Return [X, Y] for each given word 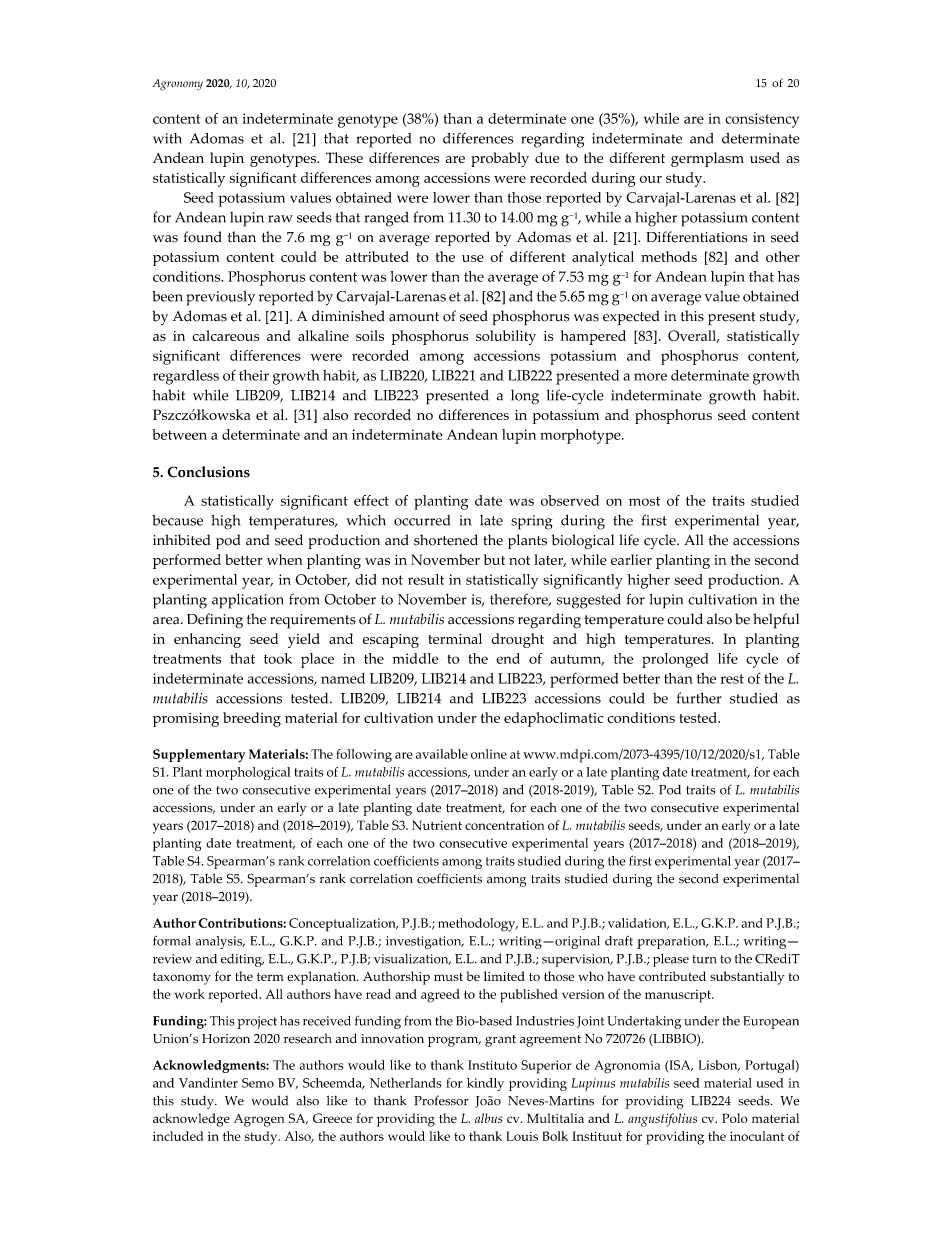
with [167, 138]
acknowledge [191, 1120]
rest [732, 679]
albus [489, 1118]
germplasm [707, 159]
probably [500, 159]
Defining [215, 621]
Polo [735, 1118]
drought [517, 640]
